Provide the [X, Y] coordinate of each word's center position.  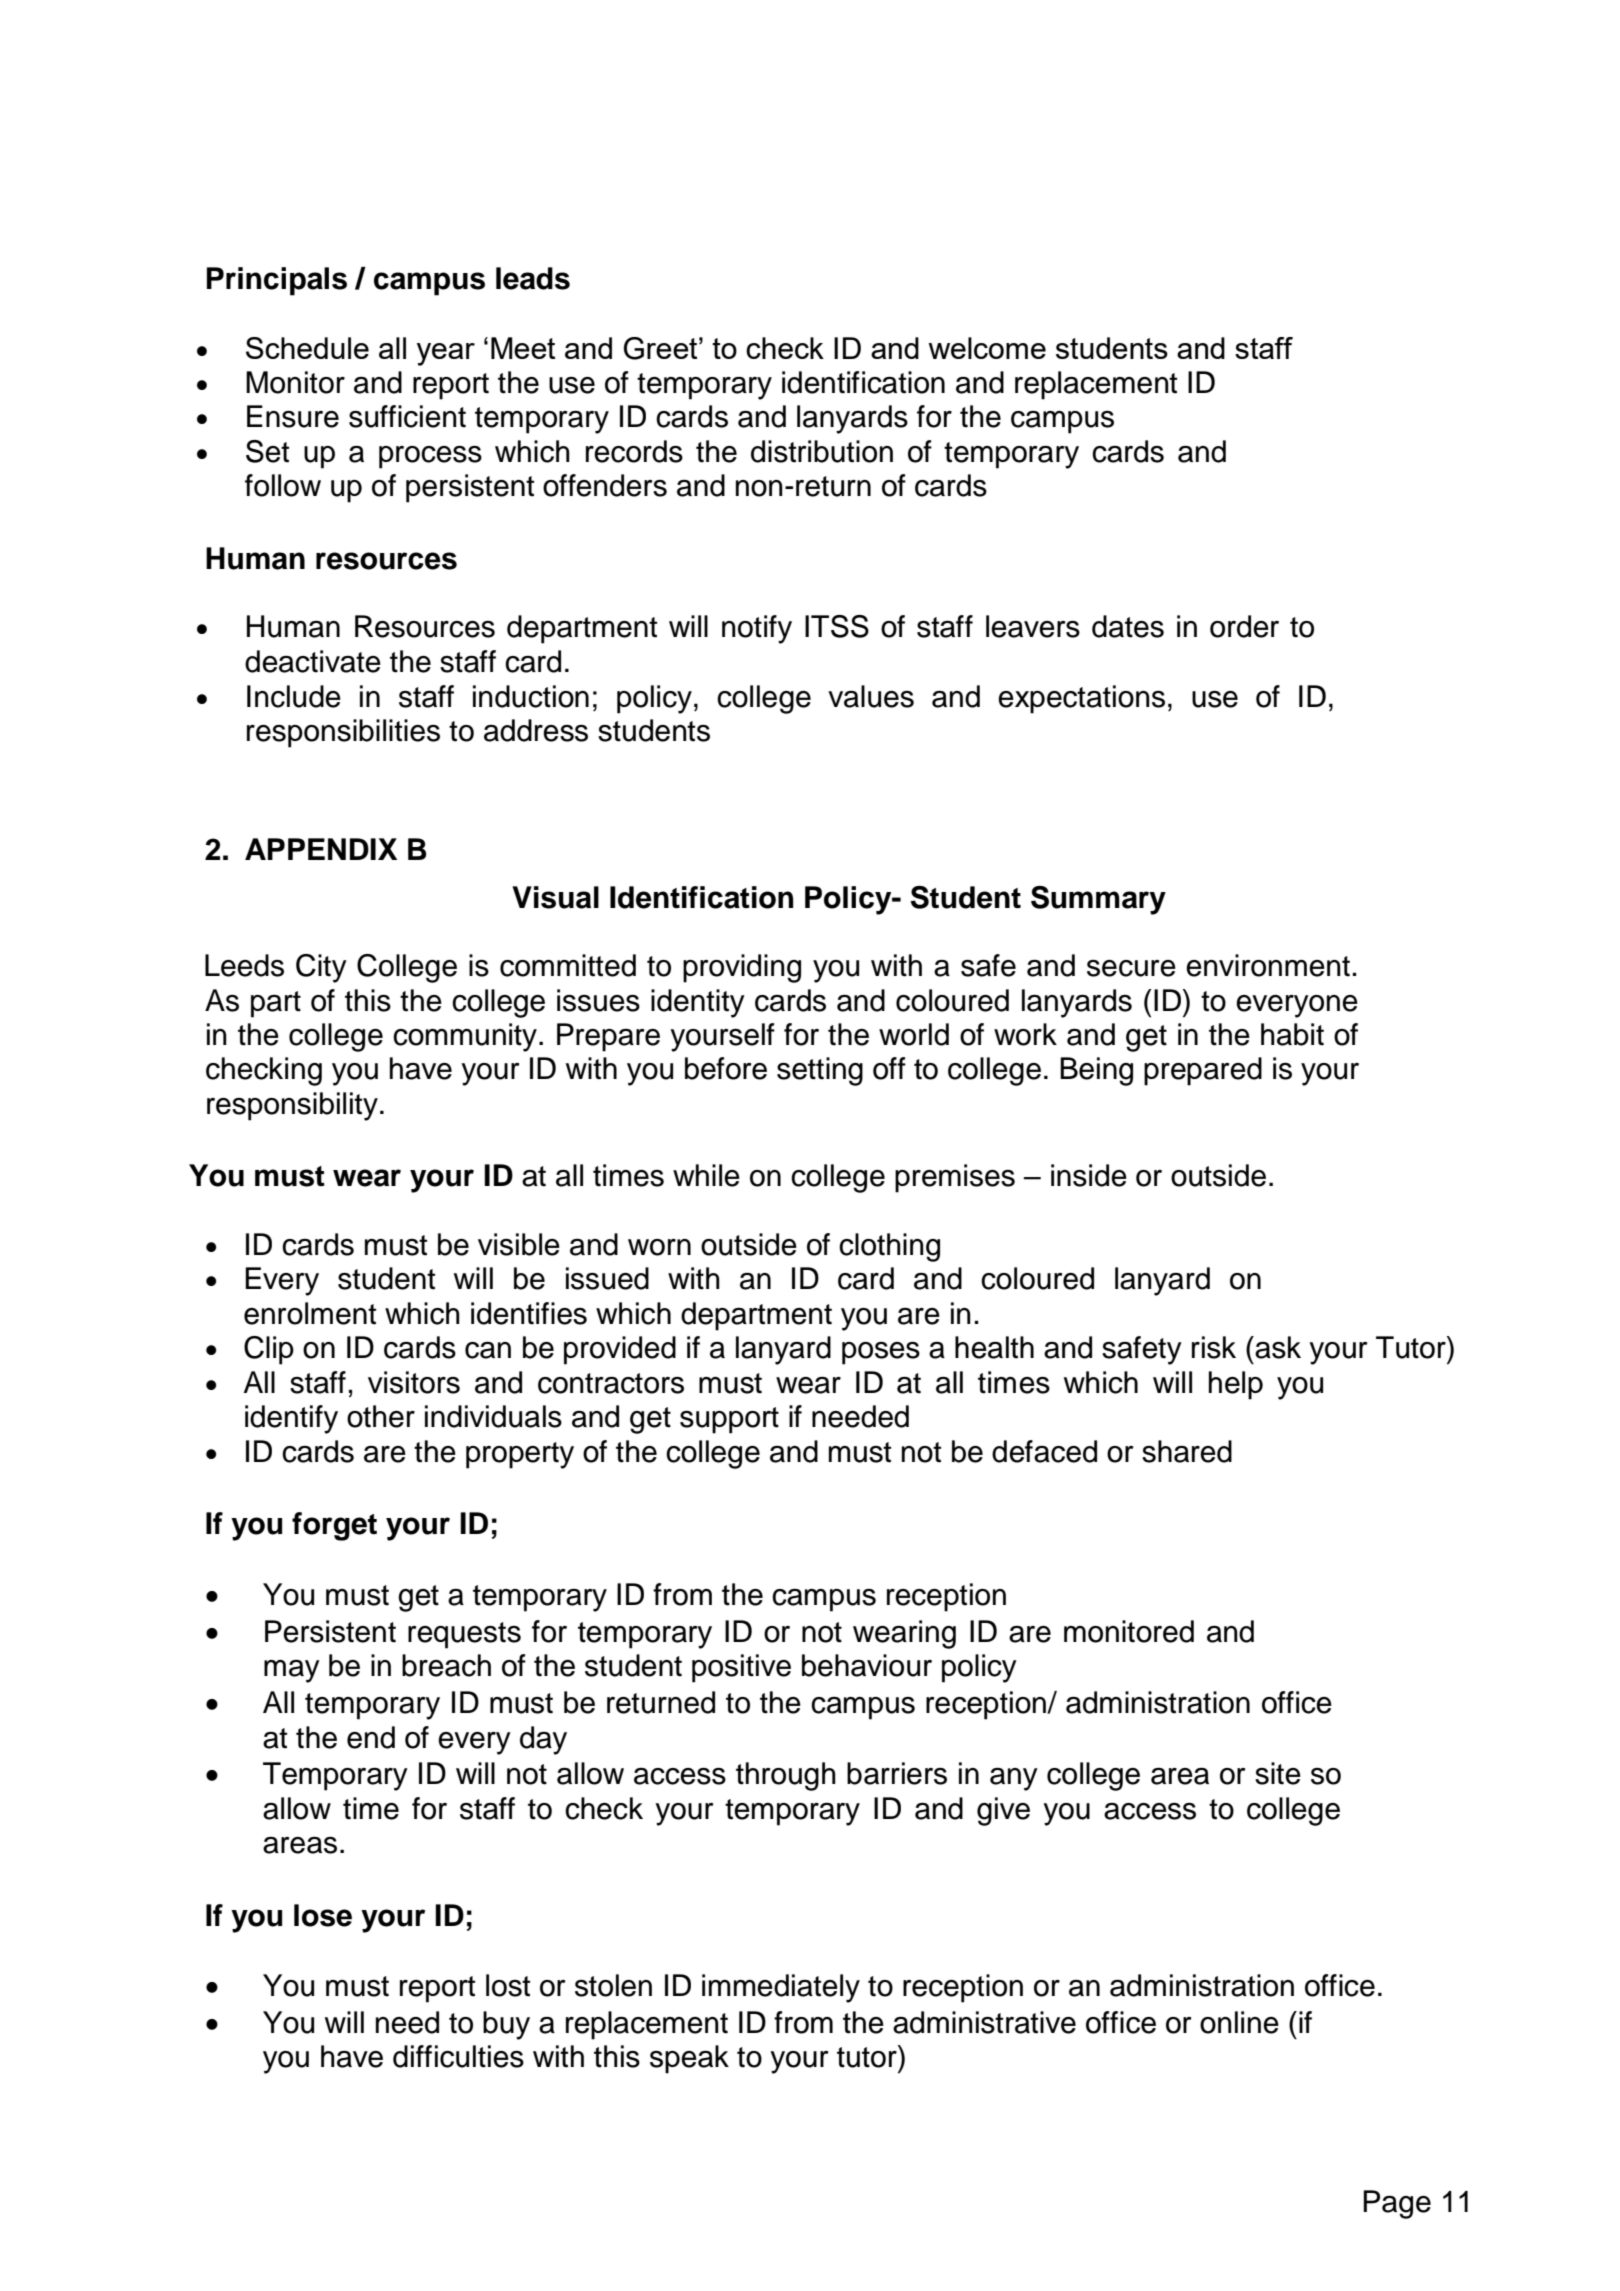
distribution [822, 451]
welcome [987, 348]
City [321, 968]
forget [334, 1526]
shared [1187, 1451]
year [446, 354]
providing [742, 968]
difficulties [458, 2056]
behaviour [867, 1665]
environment [1268, 965]
